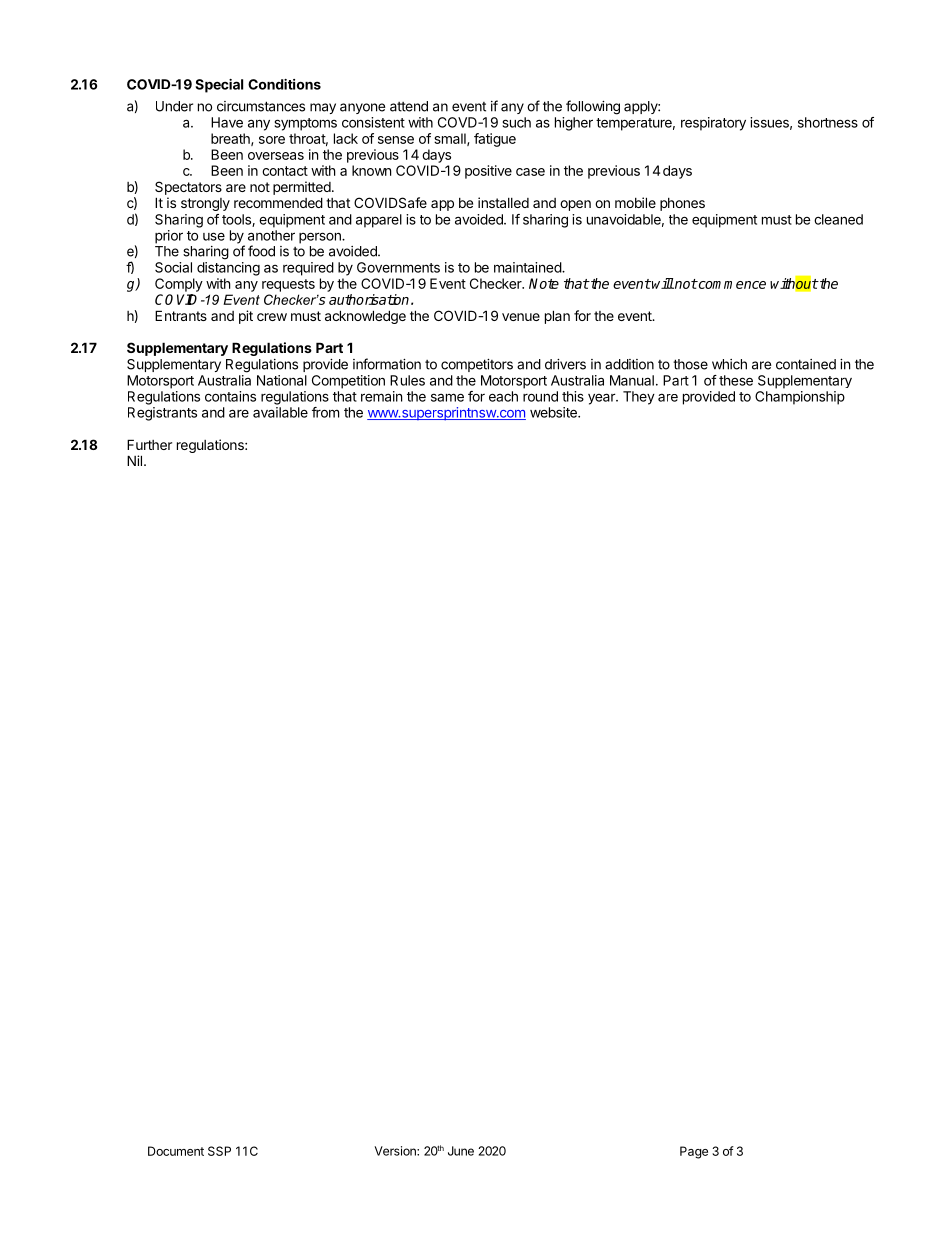 The width and height of the screenshot is (952, 1233). What do you see at coordinates (396, 1151) in the screenshot?
I see `Version` at bounding box center [396, 1151].
